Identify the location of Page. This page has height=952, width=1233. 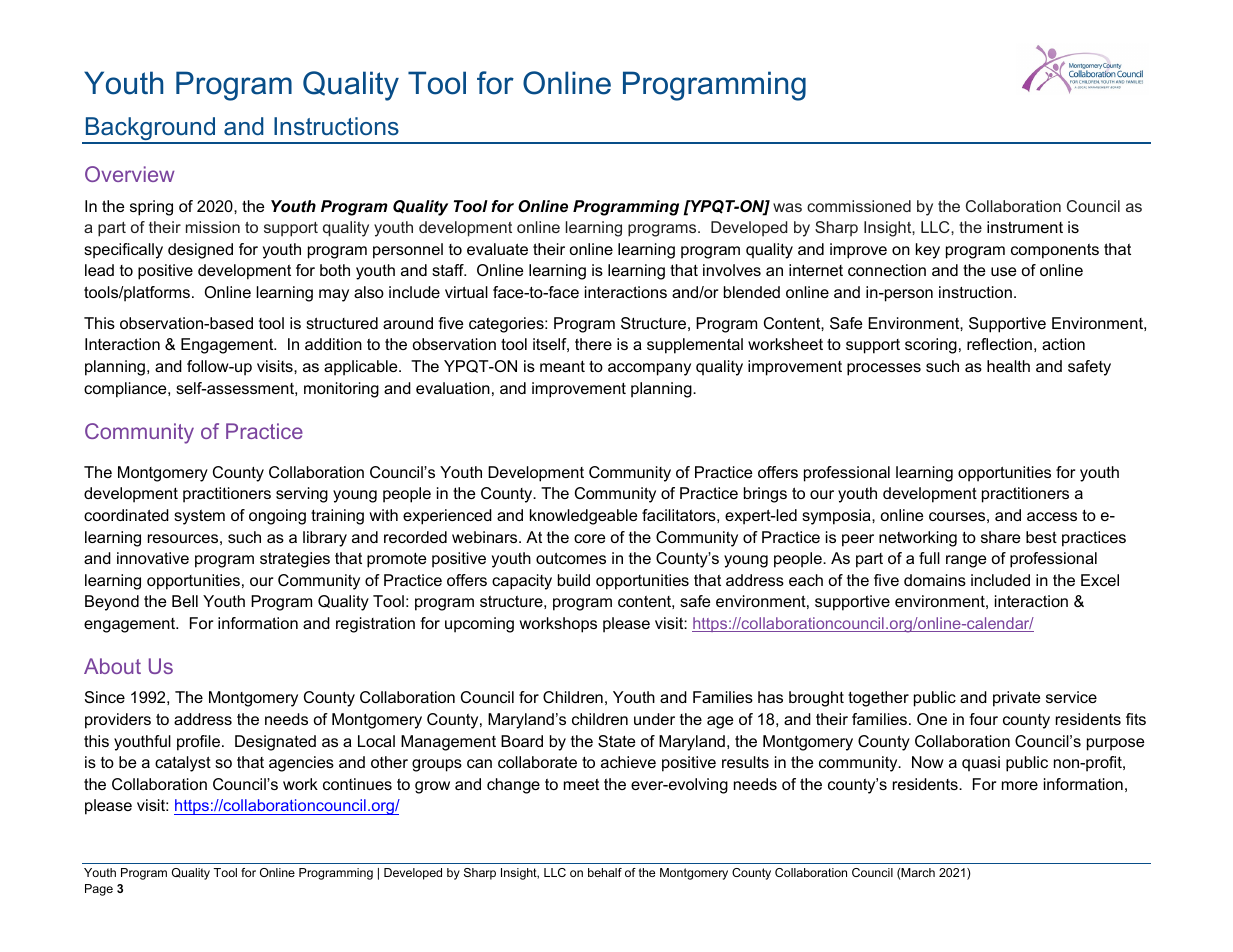
(99, 890).
